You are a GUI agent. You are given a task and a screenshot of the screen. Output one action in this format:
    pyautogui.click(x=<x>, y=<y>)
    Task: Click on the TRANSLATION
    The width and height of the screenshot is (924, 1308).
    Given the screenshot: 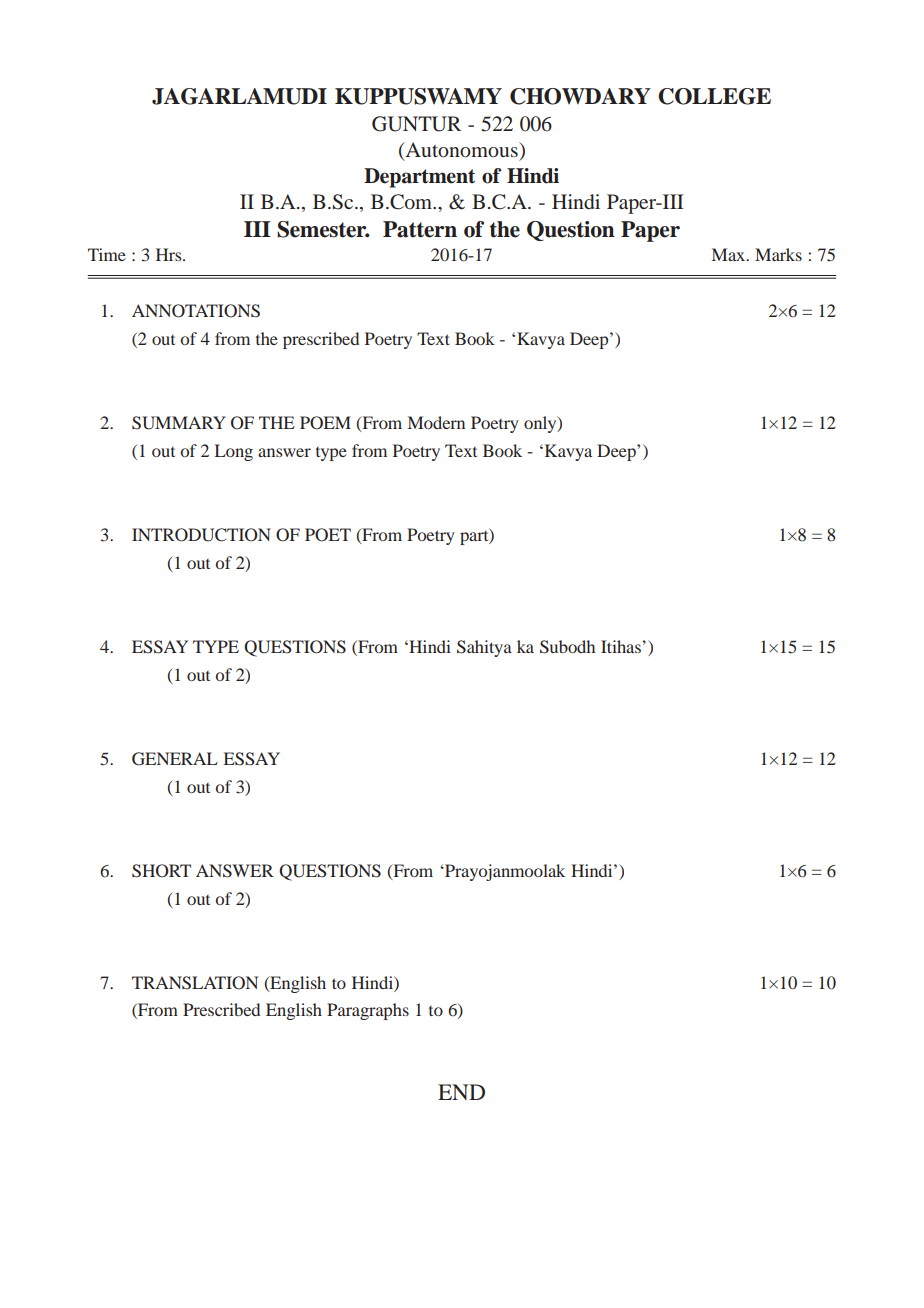 What is the action you would take?
    pyautogui.click(x=195, y=983)
